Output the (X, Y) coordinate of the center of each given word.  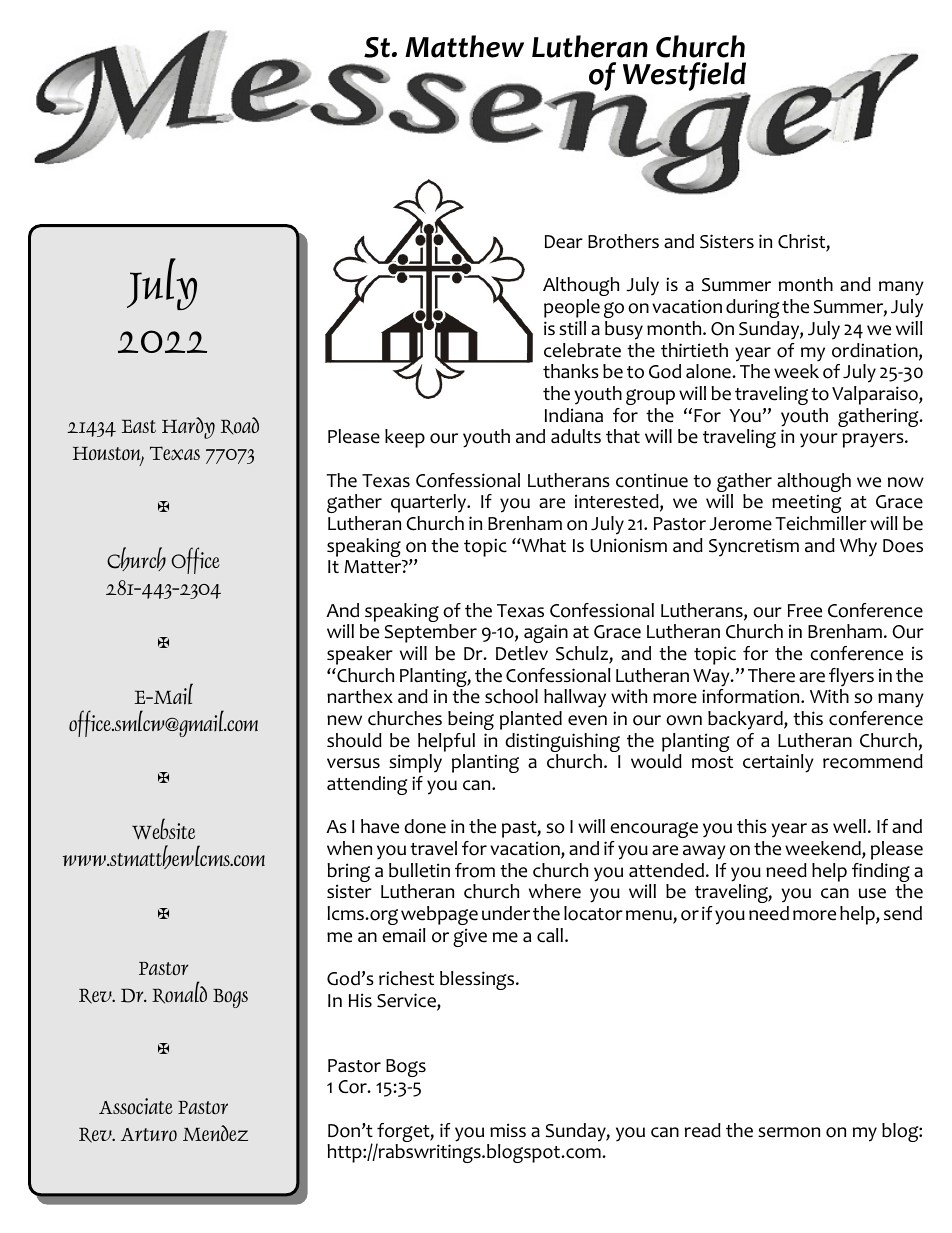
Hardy (188, 428)
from (475, 870)
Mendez (215, 1133)
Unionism (628, 545)
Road (240, 426)
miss (508, 1130)
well (849, 826)
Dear (564, 242)
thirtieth (694, 350)
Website (163, 829)
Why (858, 547)
